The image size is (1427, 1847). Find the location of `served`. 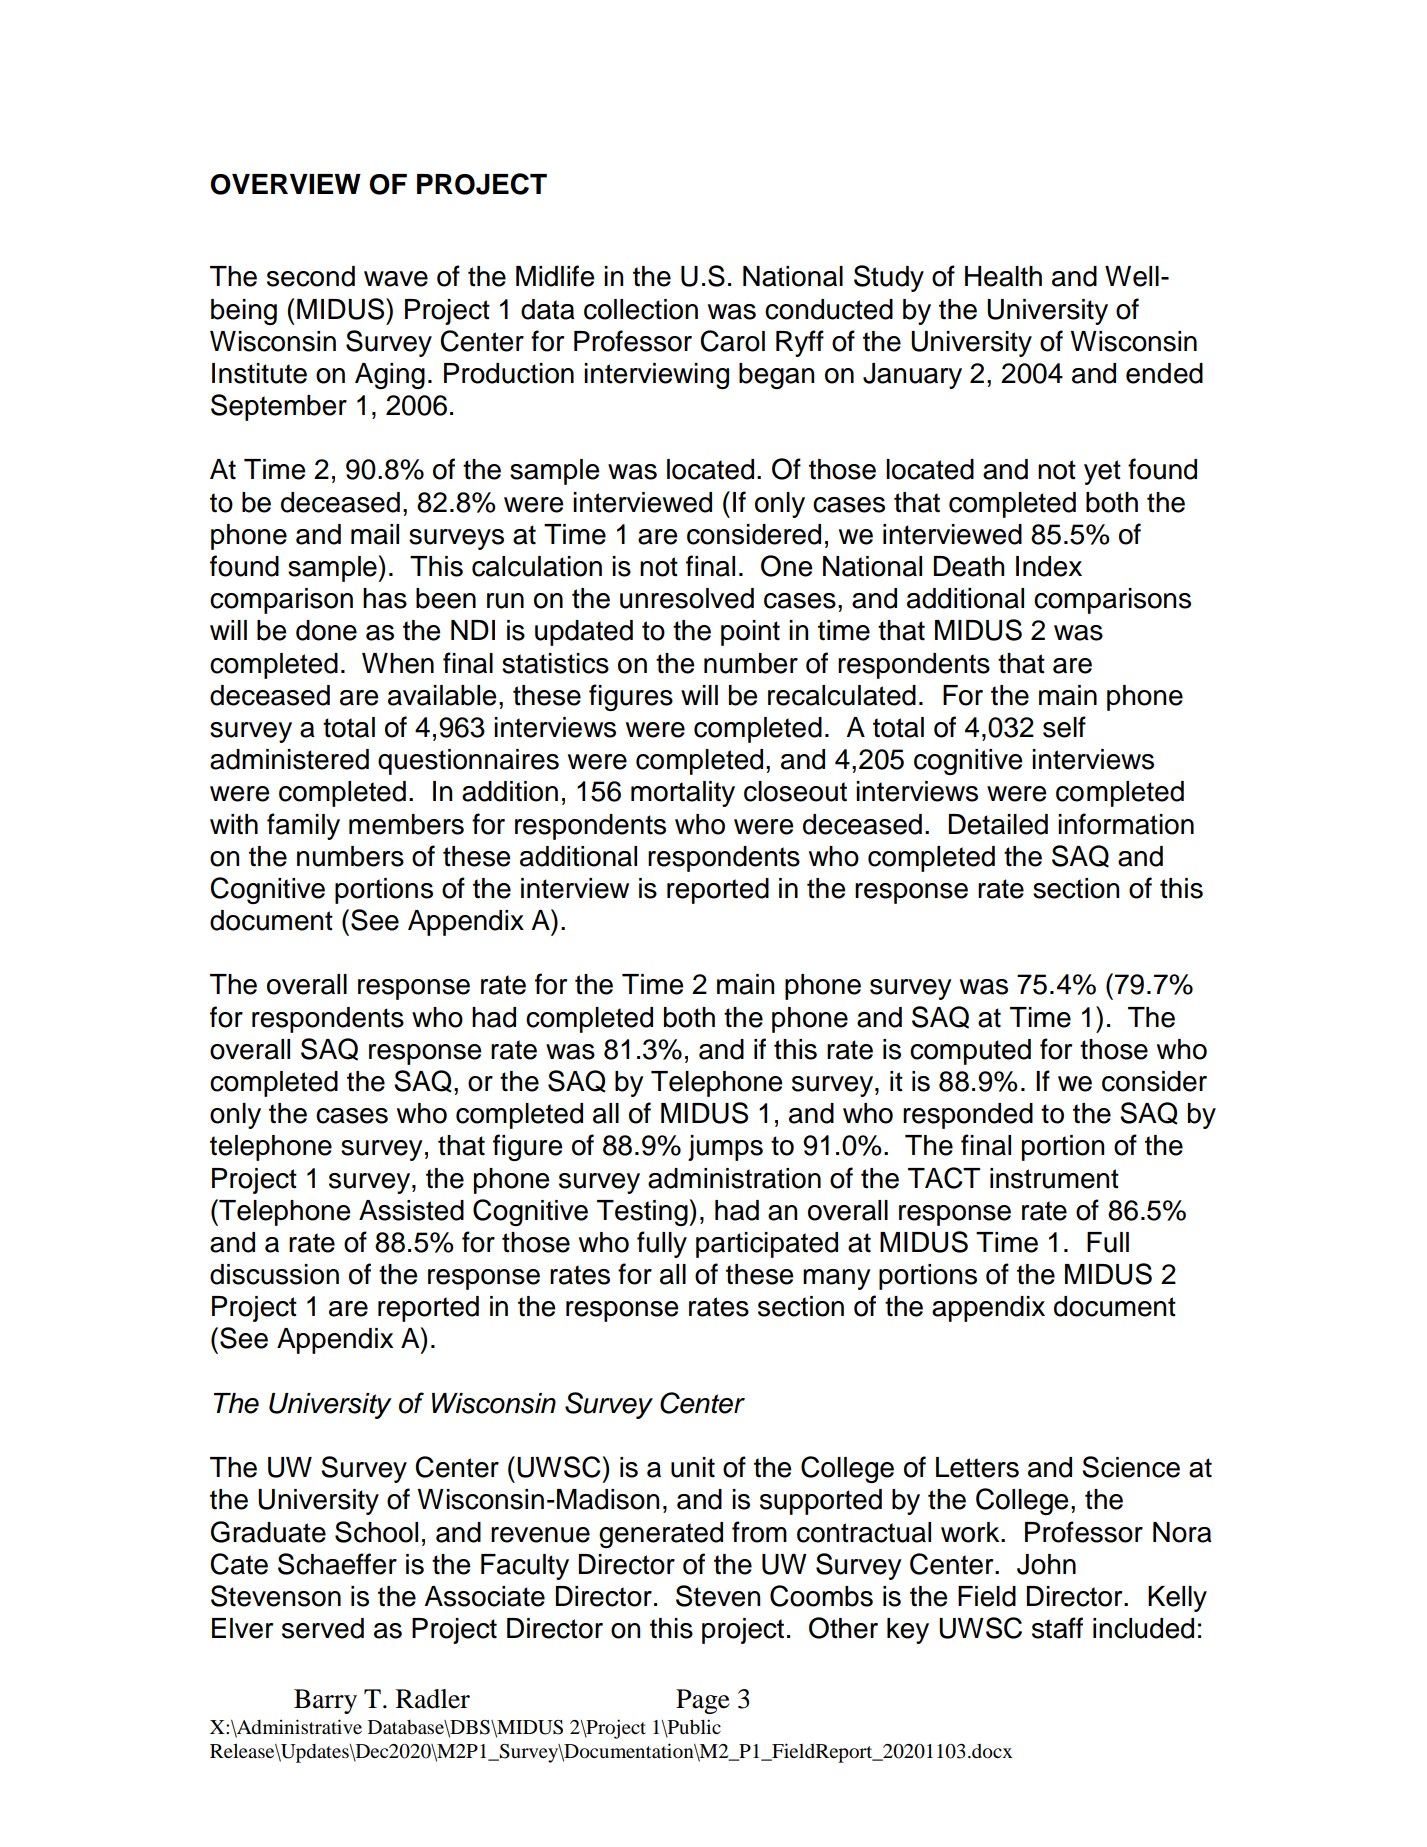

served is located at coordinates (323, 1628).
